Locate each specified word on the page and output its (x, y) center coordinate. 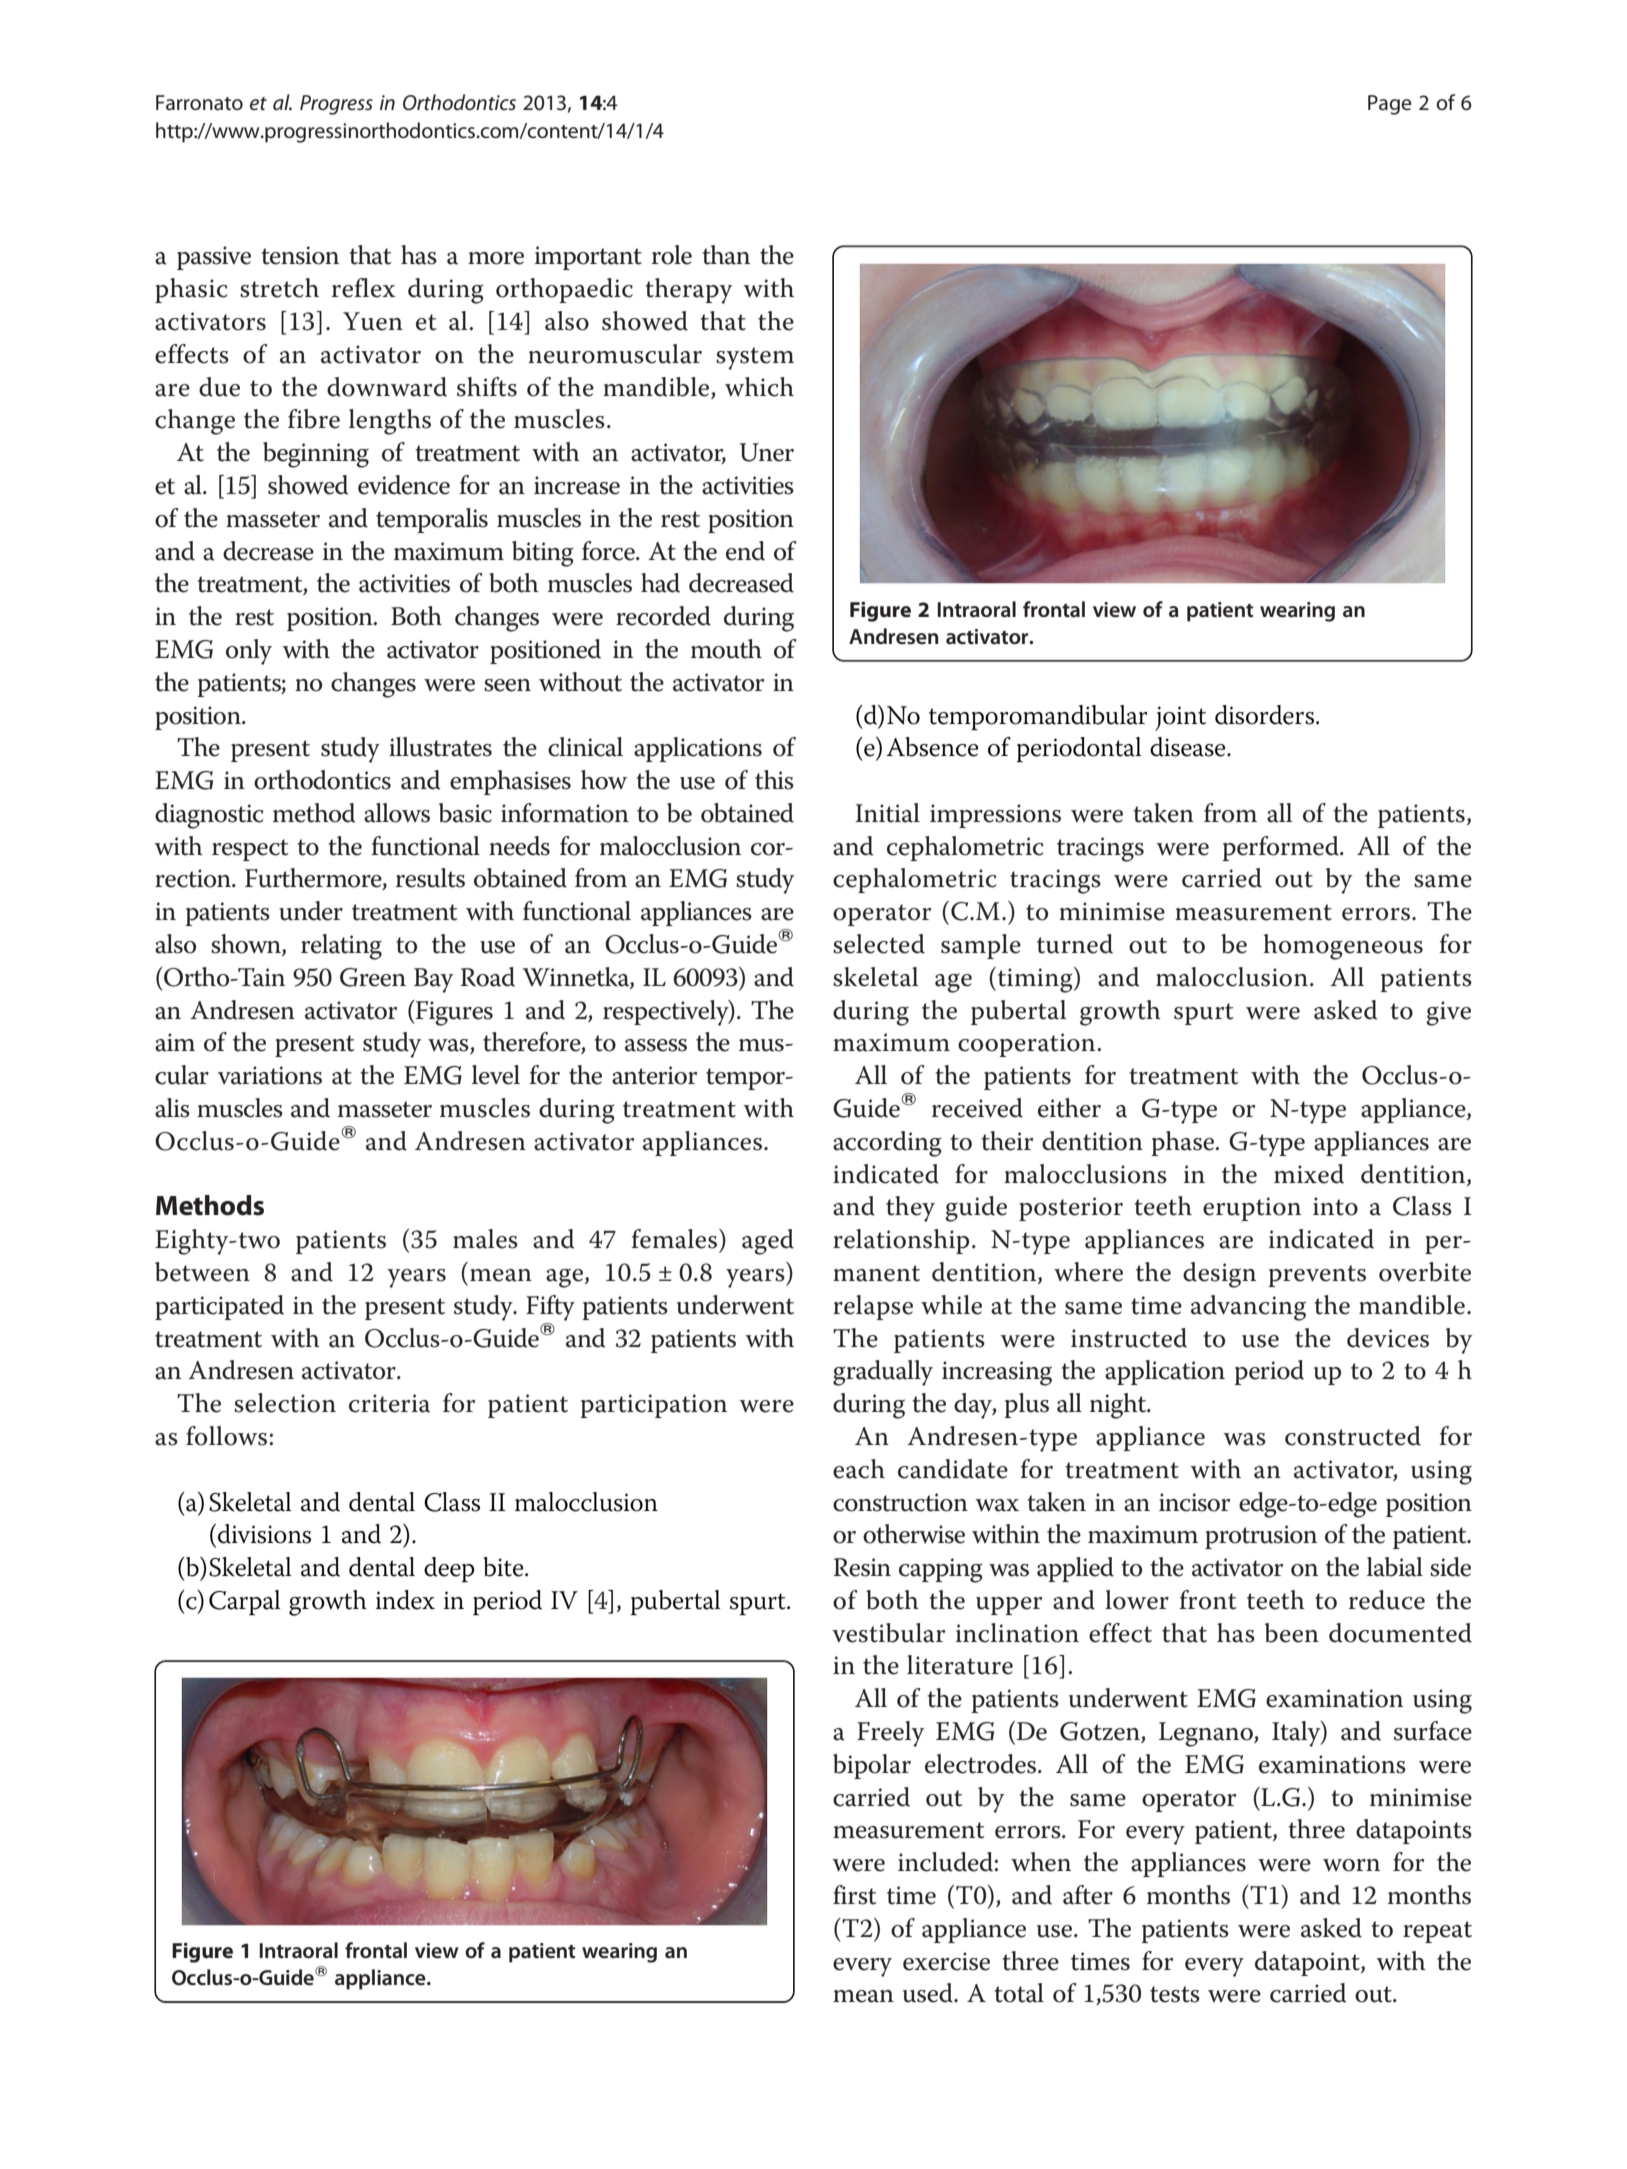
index (405, 1600)
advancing (1248, 1308)
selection (285, 1403)
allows (397, 813)
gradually (883, 1373)
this (774, 780)
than (726, 255)
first (855, 1895)
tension (300, 255)
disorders (1264, 715)
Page (1390, 105)
